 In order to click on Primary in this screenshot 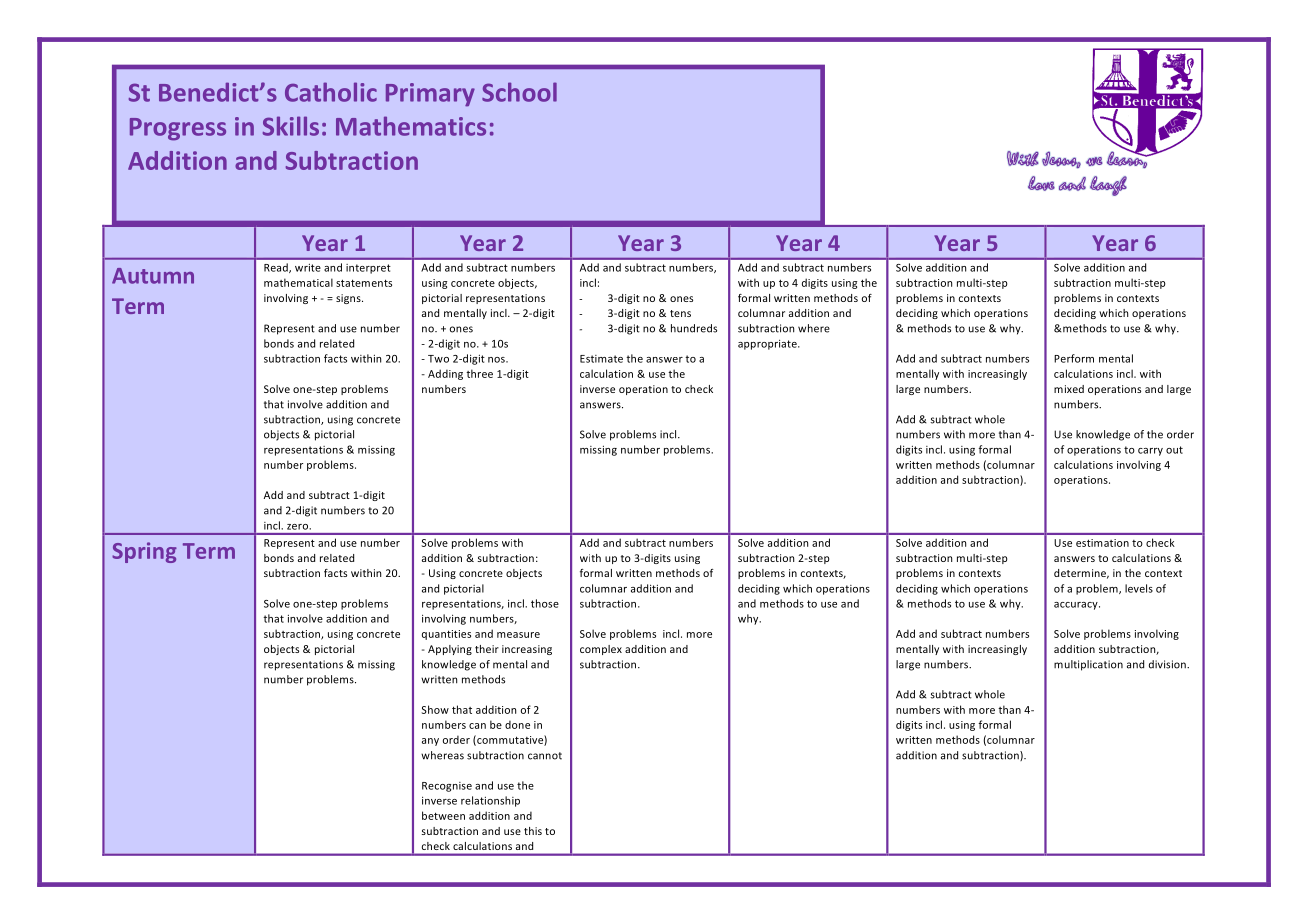, I will do `click(430, 95)`.
